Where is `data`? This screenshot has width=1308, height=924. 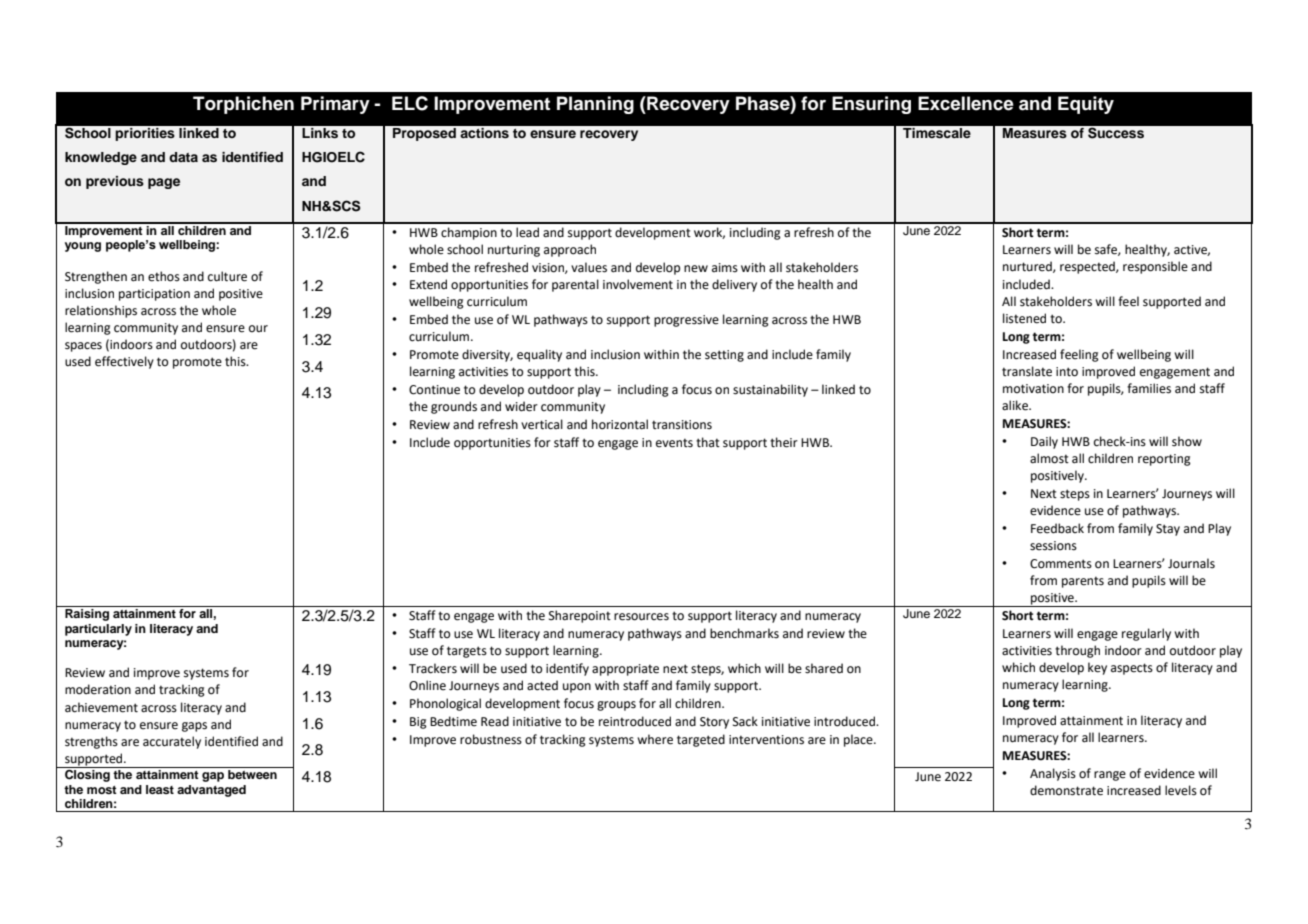
data is located at coordinates (183, 157).
